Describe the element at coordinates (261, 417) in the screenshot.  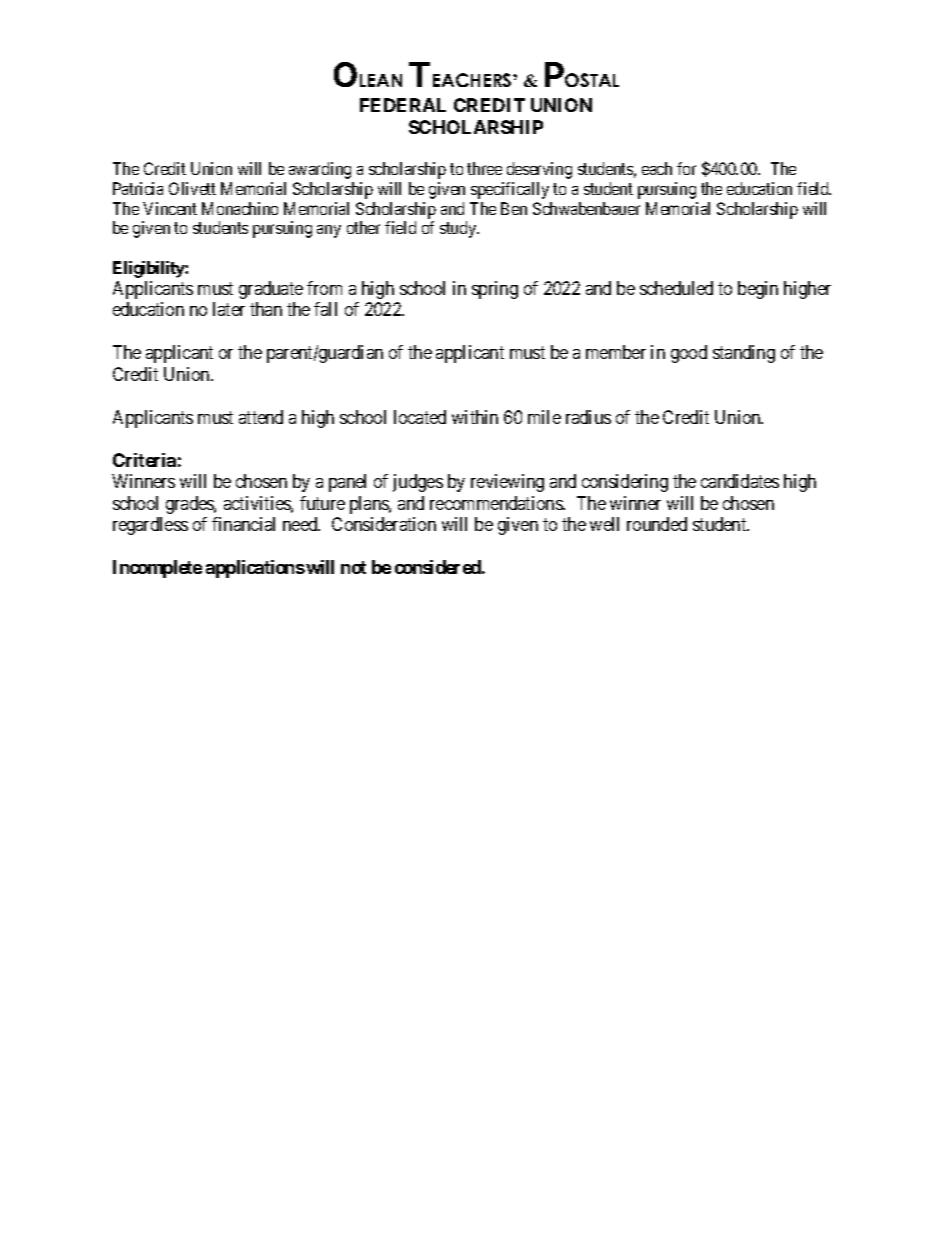
I see `attend` at that location.
